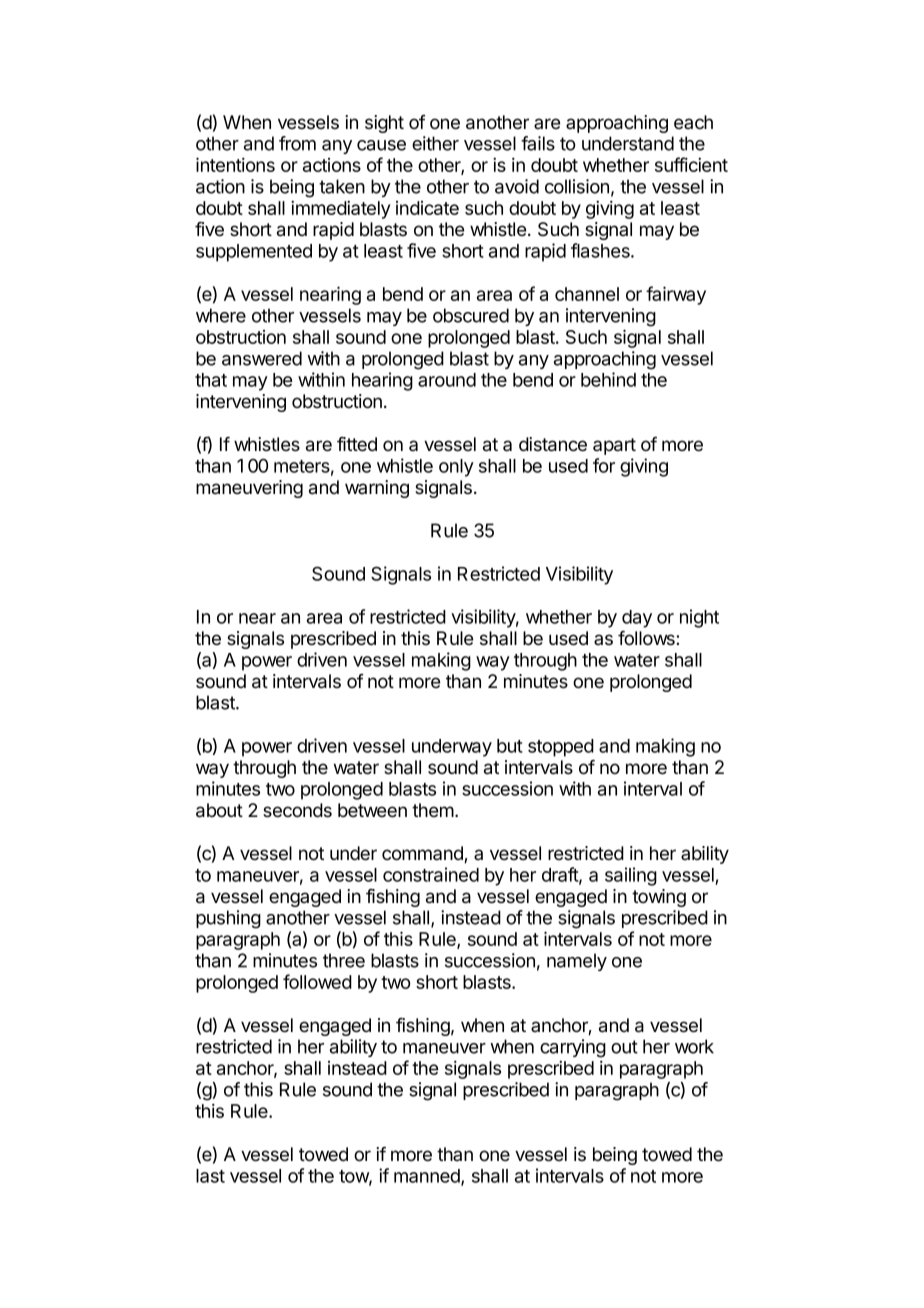 The width and height of the document is (924, 1308). Describe the element at coordinates (608, 379) in the document. I see `behind` at that location.
